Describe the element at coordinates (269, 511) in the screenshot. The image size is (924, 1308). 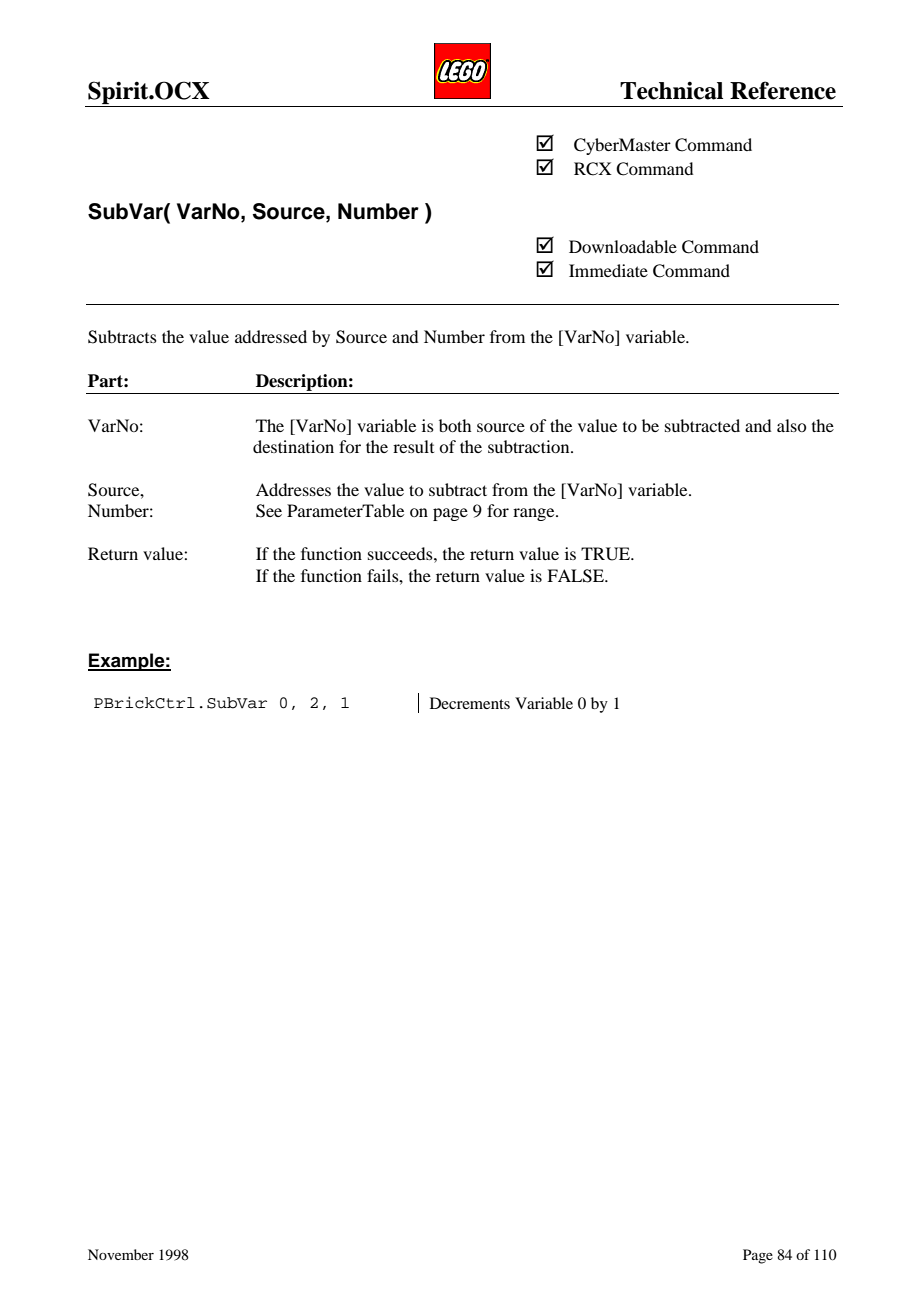
I see `See` at that location.
